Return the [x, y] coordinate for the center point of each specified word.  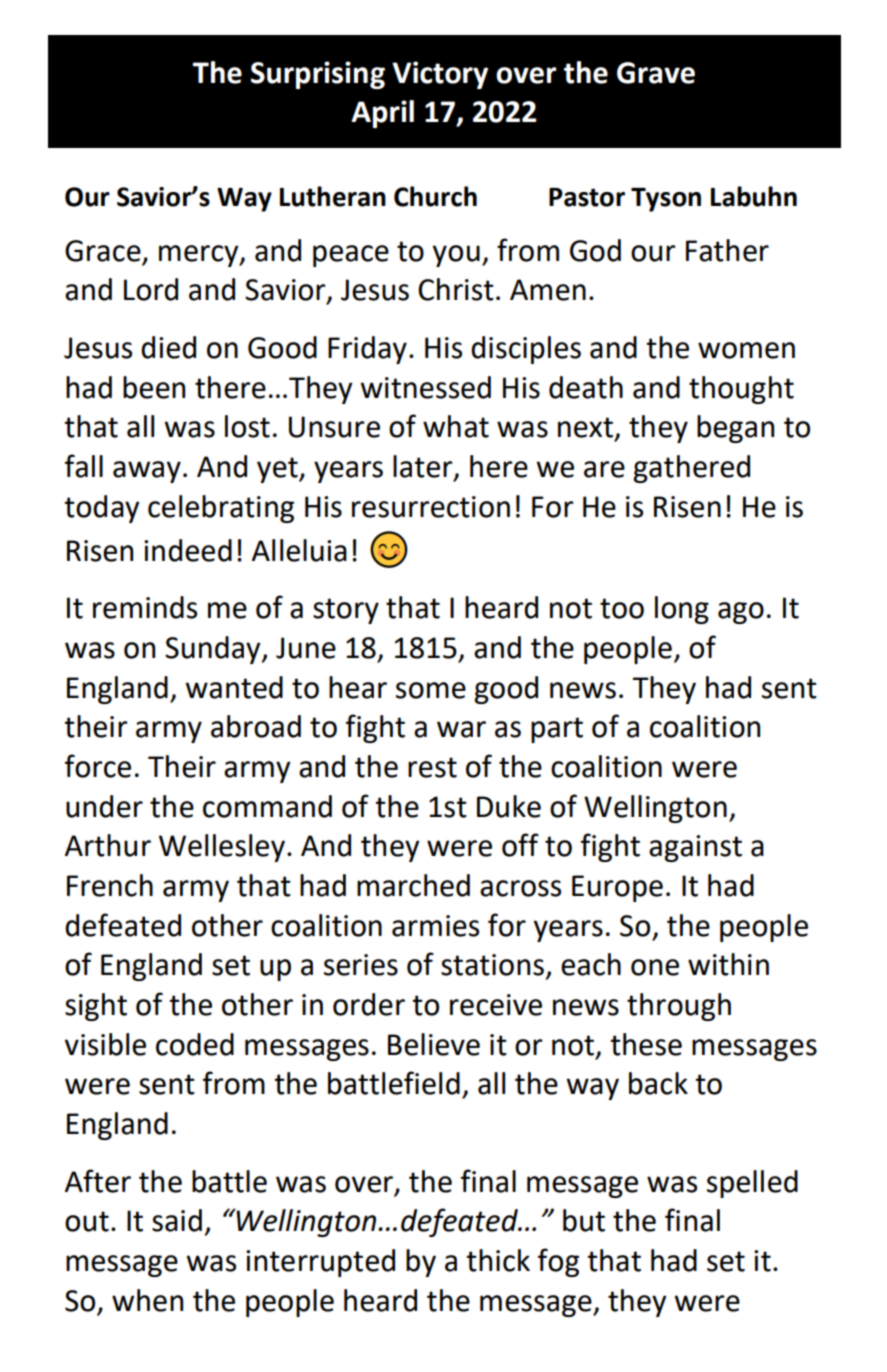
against [695, 848]
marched [413, 885]
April [382, 114]
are [604, 469]
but [584, 1220]
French [110, 885]
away [147, 472]
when [147, 1300]
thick [498, 1260]
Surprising [318, 75]
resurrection [431, 507]
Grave [656, 73]
